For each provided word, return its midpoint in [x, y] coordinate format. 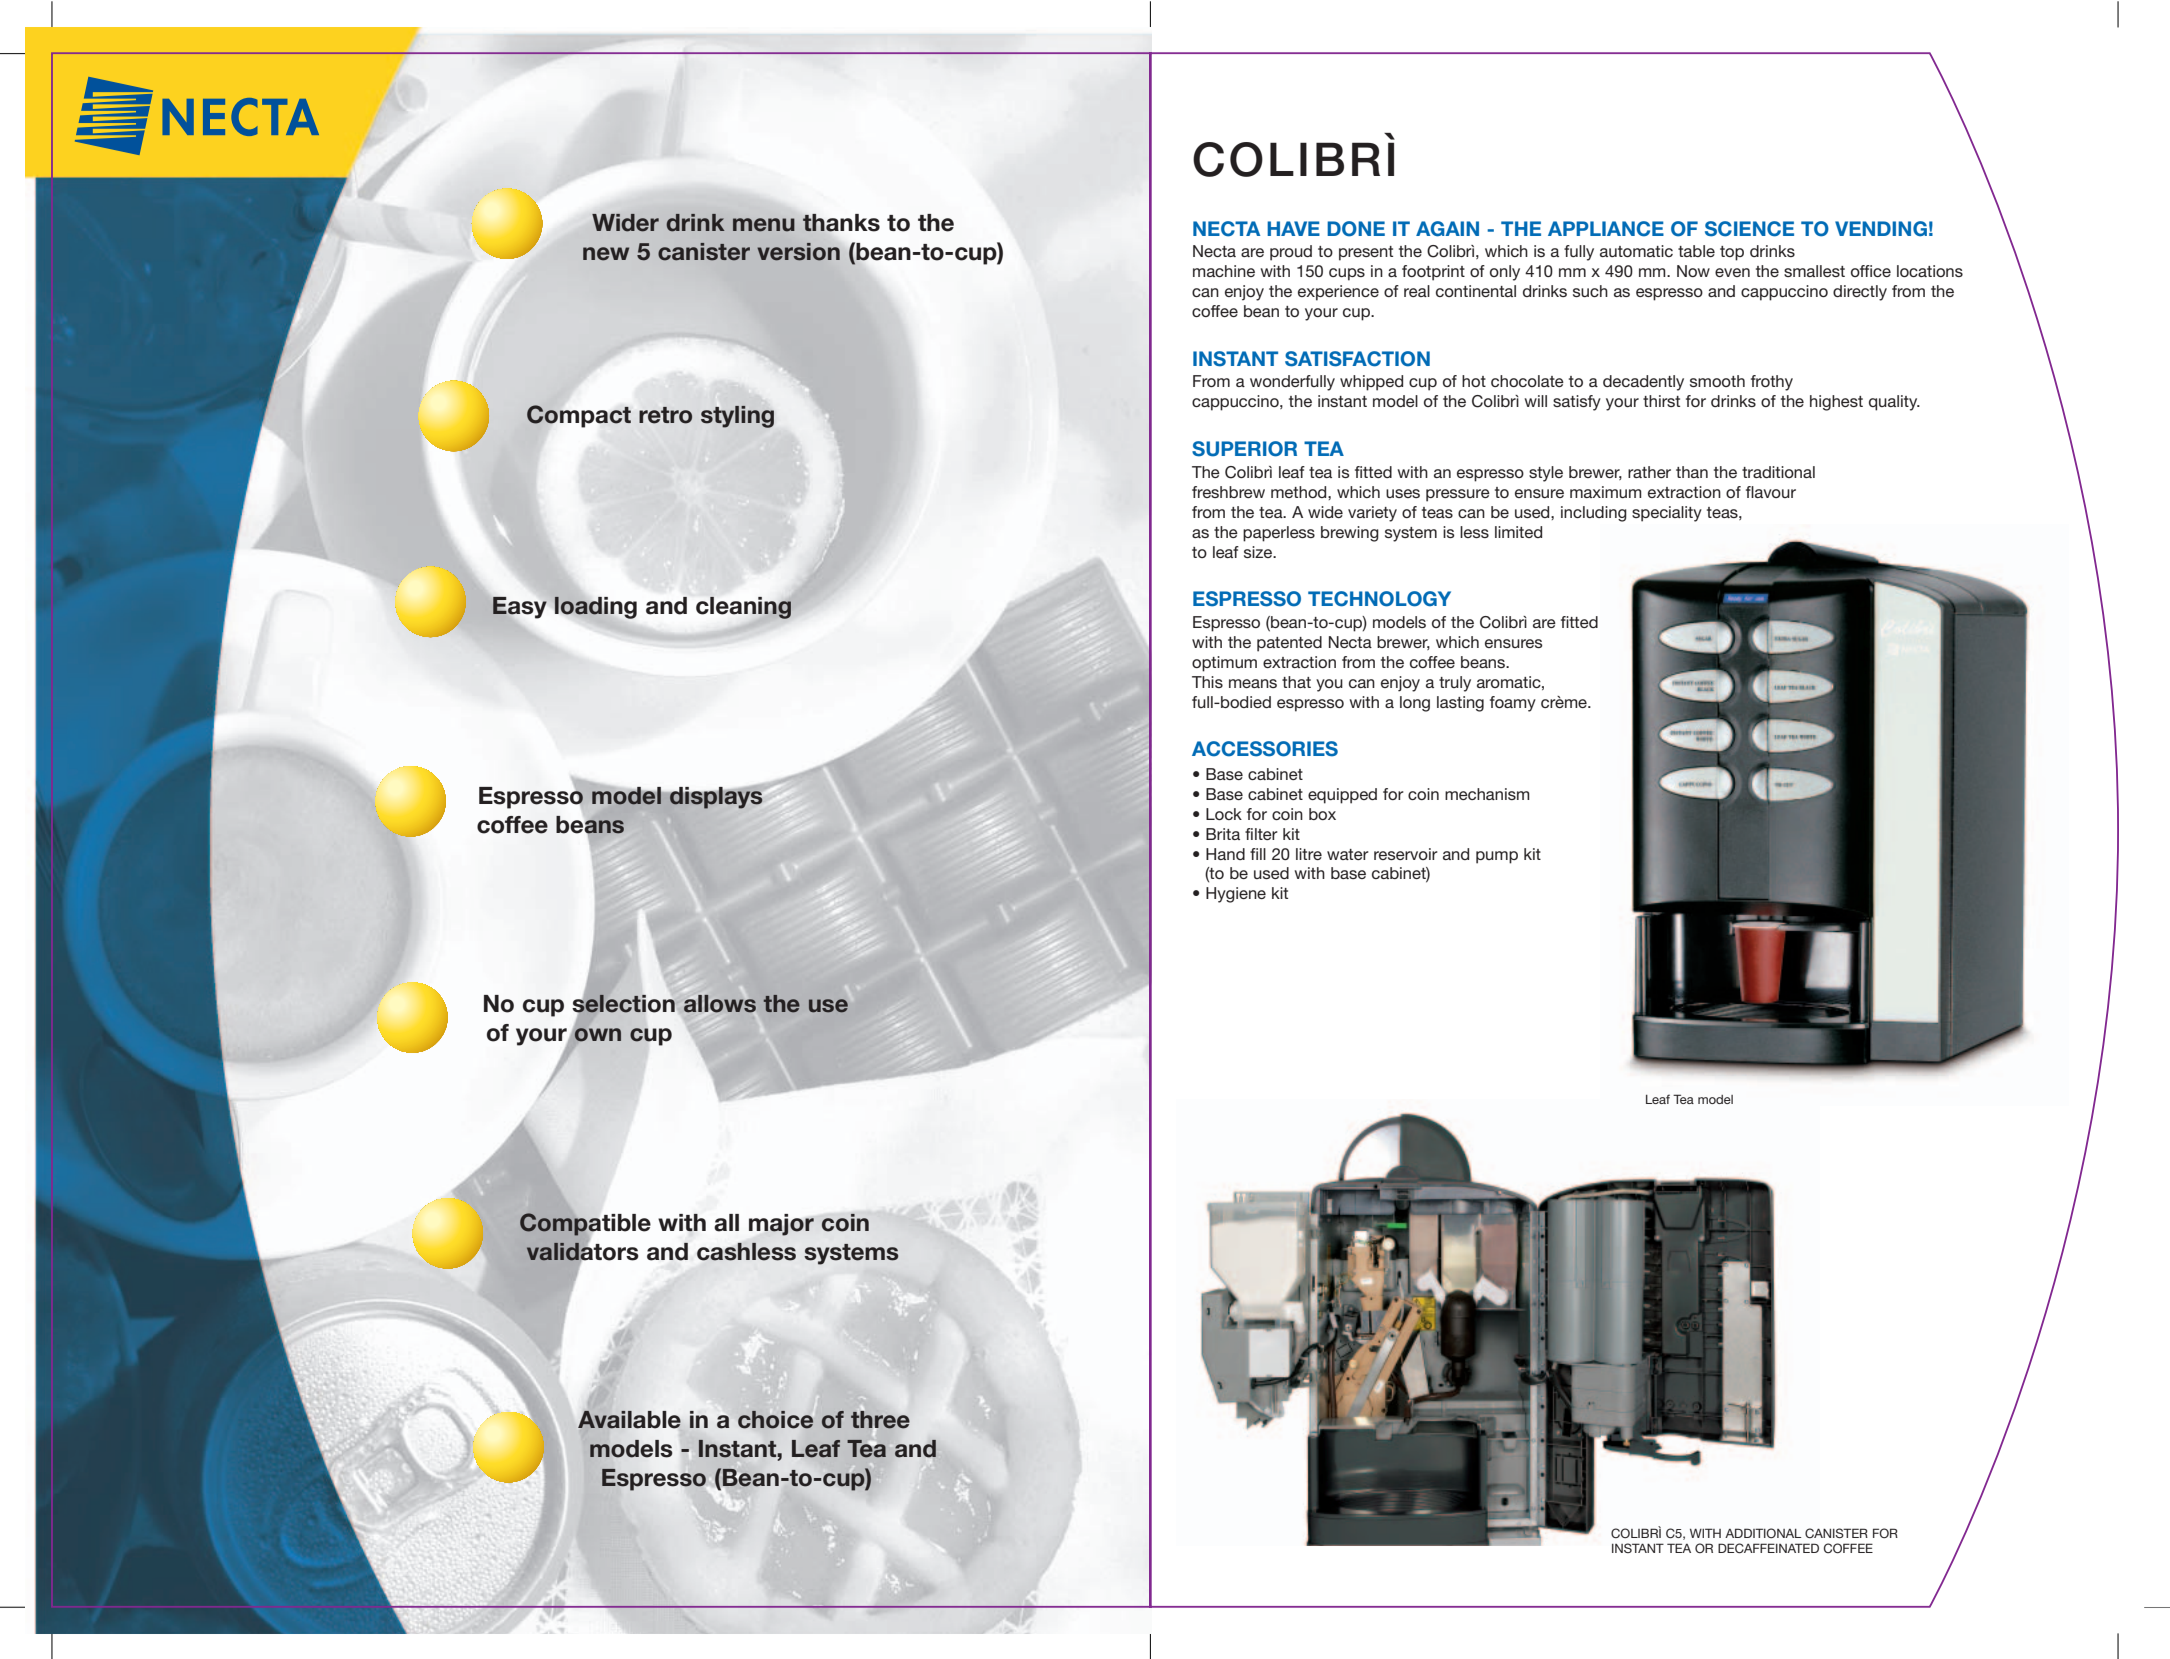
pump [1497, 857]
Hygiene [1236, 895]
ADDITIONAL [1763, 1533]
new [606, 254]
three [880, 1420]
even [1732, 272]
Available [629, 1420]
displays [715, 798]
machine [1224, 271]
